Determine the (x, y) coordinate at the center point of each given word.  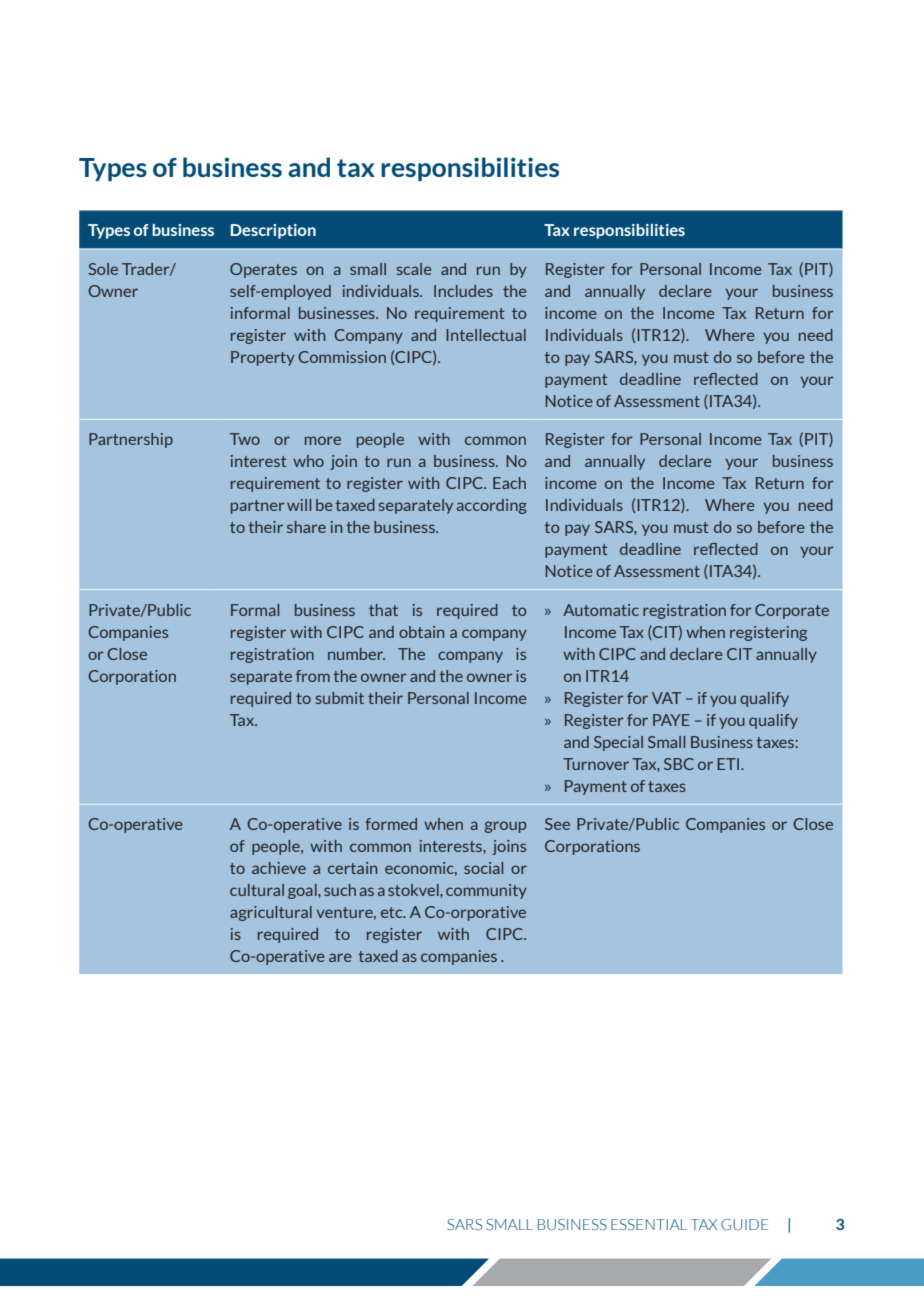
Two (245, 439)
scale (414, 269)
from (313, 676)
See (557, 824)
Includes (463, 291)
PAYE (671, 720)
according (492, 506)
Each (509, 483)
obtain (421, 632)
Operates (263, 270)
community (486, 891)
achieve (279, 868)
